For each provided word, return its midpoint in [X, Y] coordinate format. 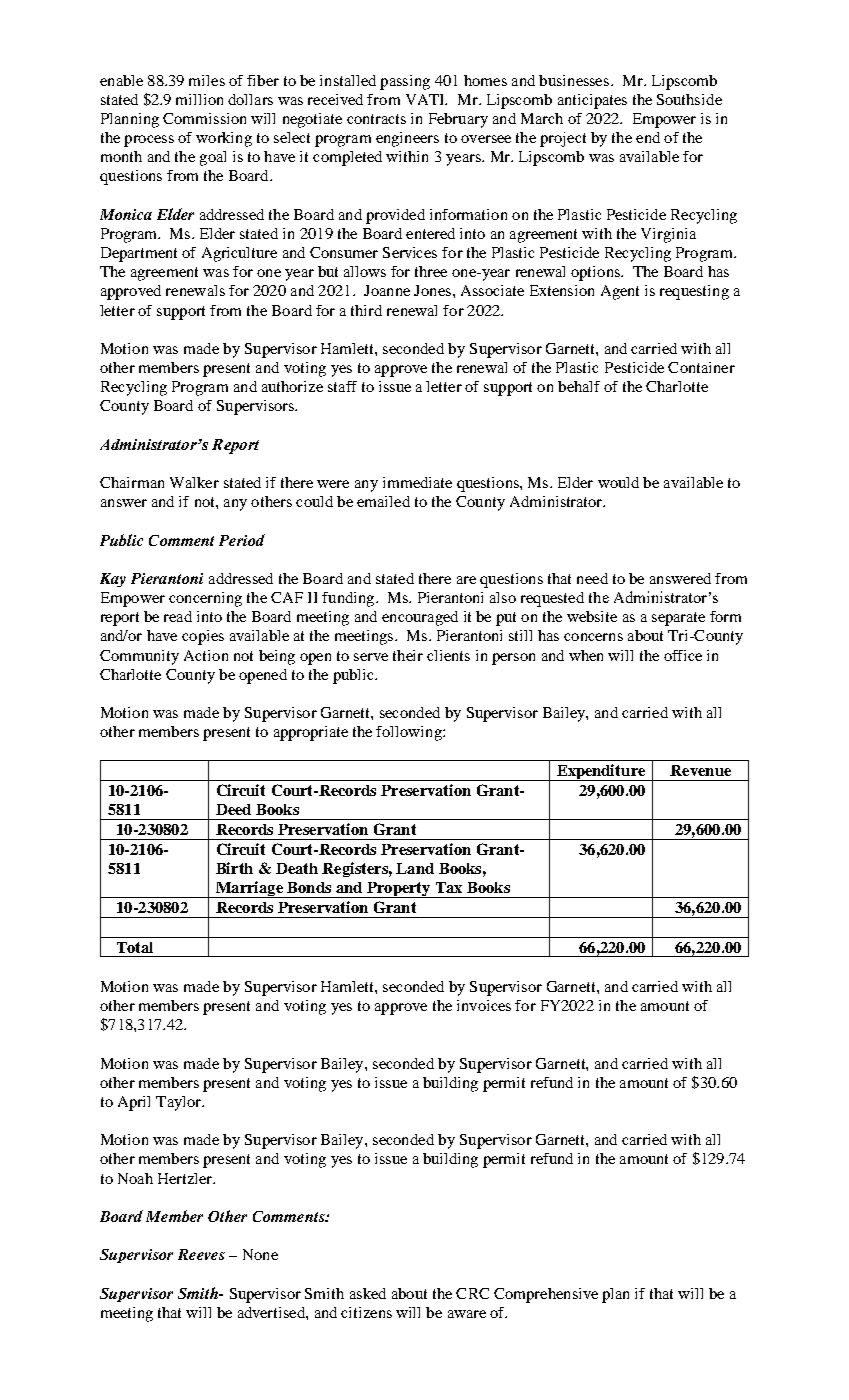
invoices [484, 1005]
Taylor [179, 1103]
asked [368, 1293]
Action [206, 655]
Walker [194, 482]
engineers [407, 139]
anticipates [592, 101]
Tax [449, 887]
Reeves [201, 1254]
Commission [204, 118]
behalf [579, 386]
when [586, 655]
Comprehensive [546, 1295]
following [410, 733]
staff [342, 386]
